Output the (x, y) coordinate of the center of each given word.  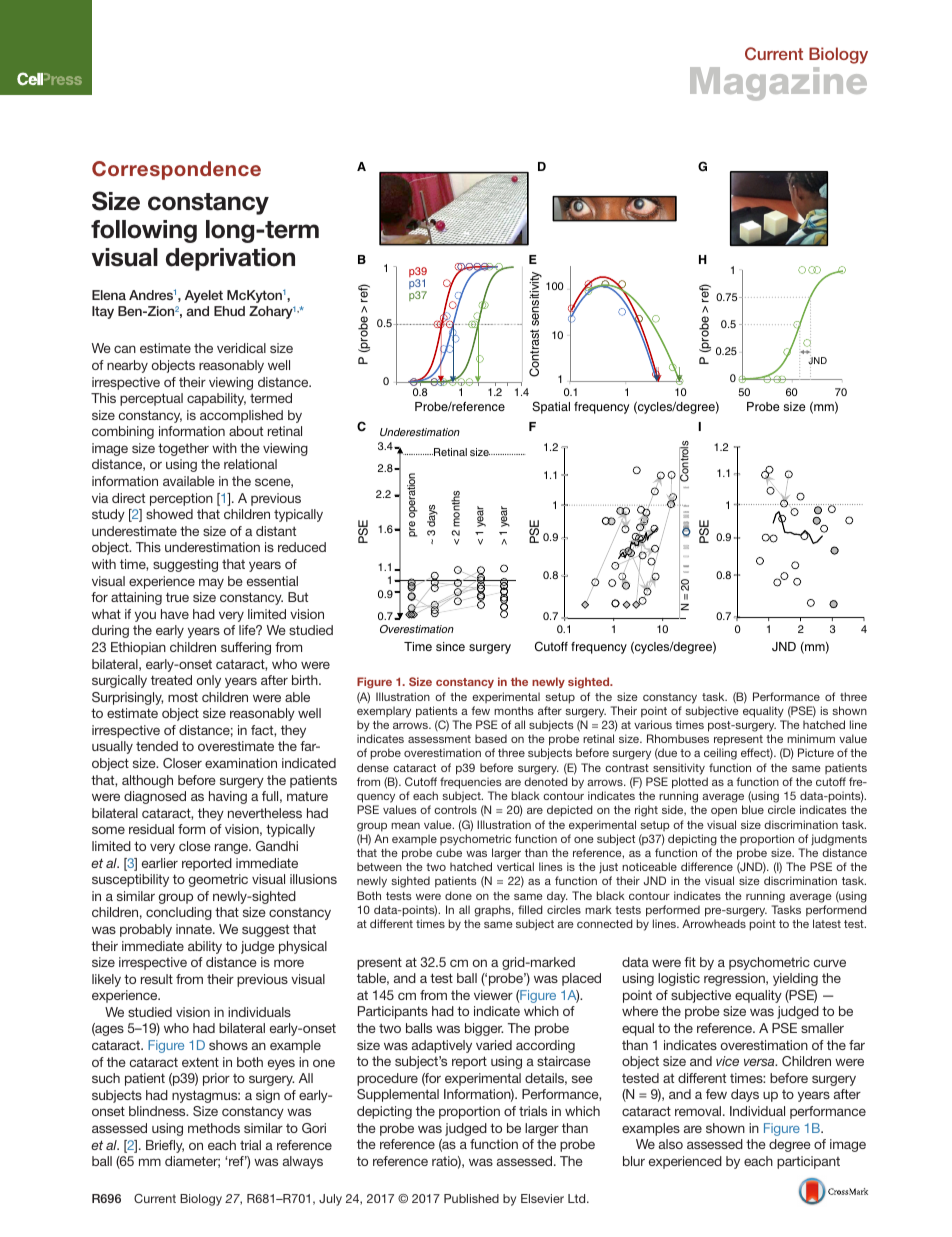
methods (214, 1128)
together (183, 449)
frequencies (471, 783)
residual (151, 829)
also (671, 1144)
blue (753, 809)
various (653, 724)
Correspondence (176, 170)
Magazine (778, 84)
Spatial (551, 407)
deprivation (230, 259)
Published (471, 1198)
